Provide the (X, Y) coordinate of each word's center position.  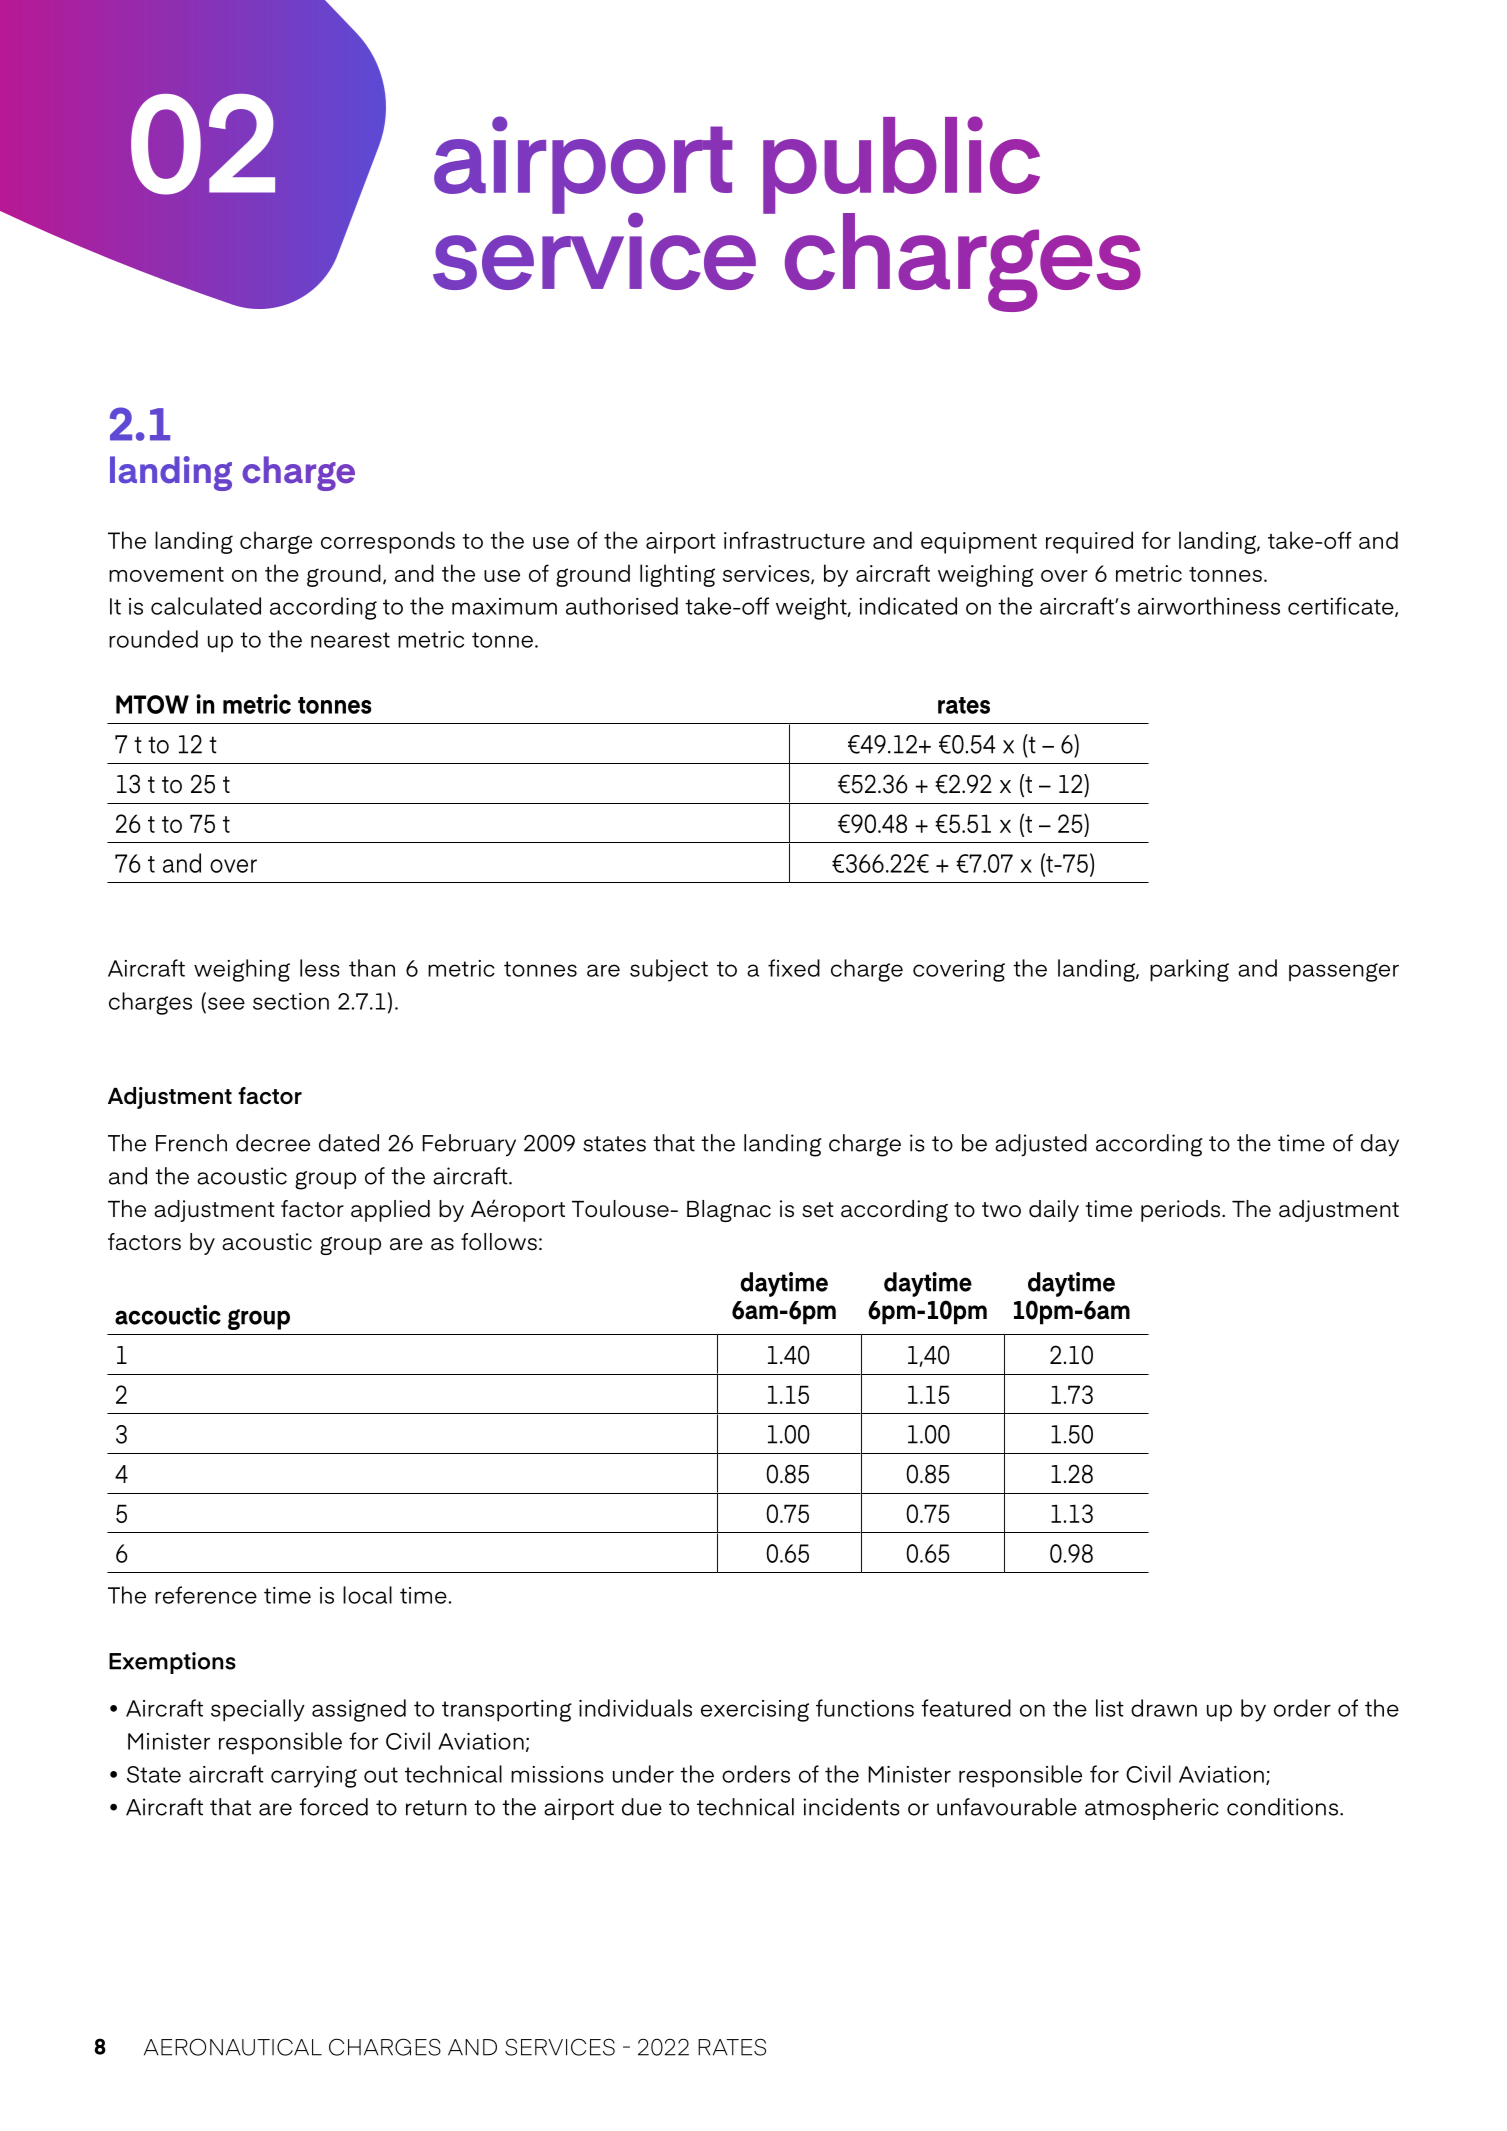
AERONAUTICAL (233, 2047)
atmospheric (1152, 1809)
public (901, 166)
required (1089, 542)
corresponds (388, 542)
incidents (851, 1807)
